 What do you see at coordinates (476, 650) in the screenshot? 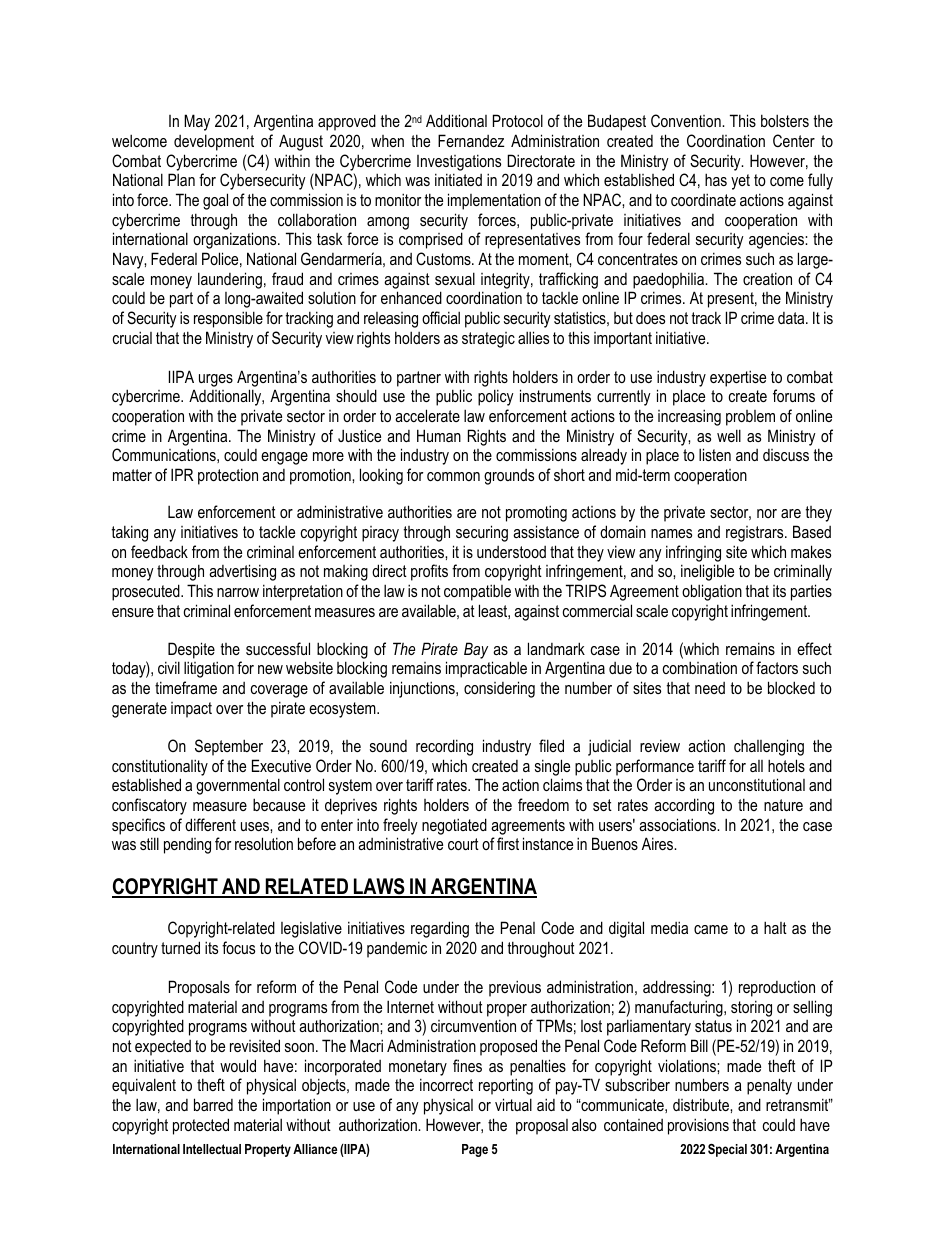
I see `Bay` at bounding box center [476, 650].
